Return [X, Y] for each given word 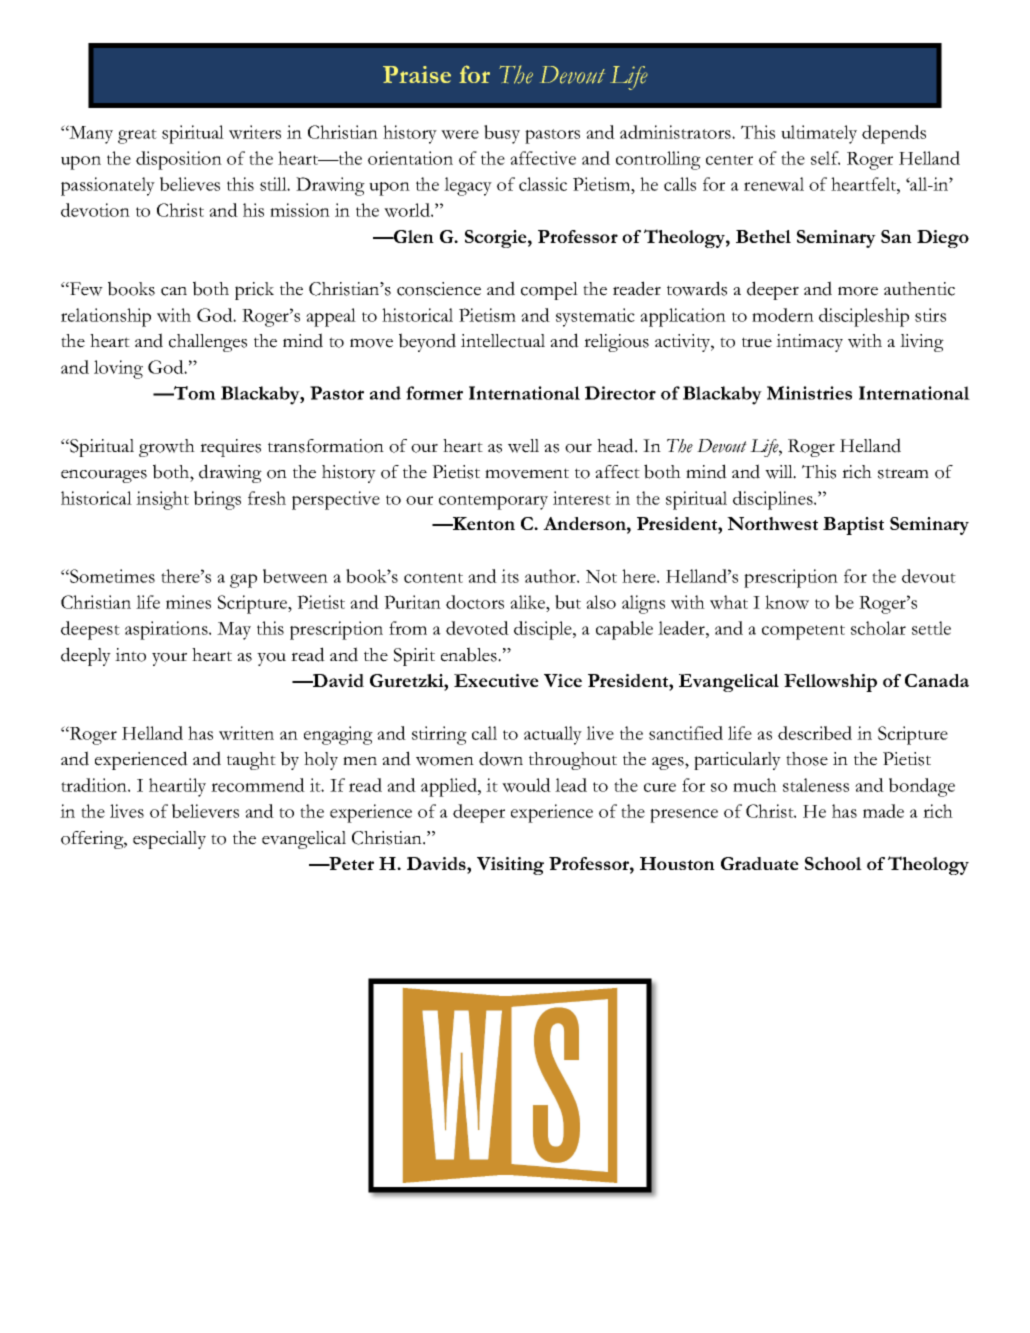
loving [118, 369]
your [169, 659]
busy [502, 134]
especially [169, 840]
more [858, 291]
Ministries [809, 393]
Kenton [483, 523]
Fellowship [830, 683]
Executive [496, 680]
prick [254, 291]
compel [549, 291]
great [137, 136]
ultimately [819, 134]
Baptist [853, 526]
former [434, 393]
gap [243, 581]
